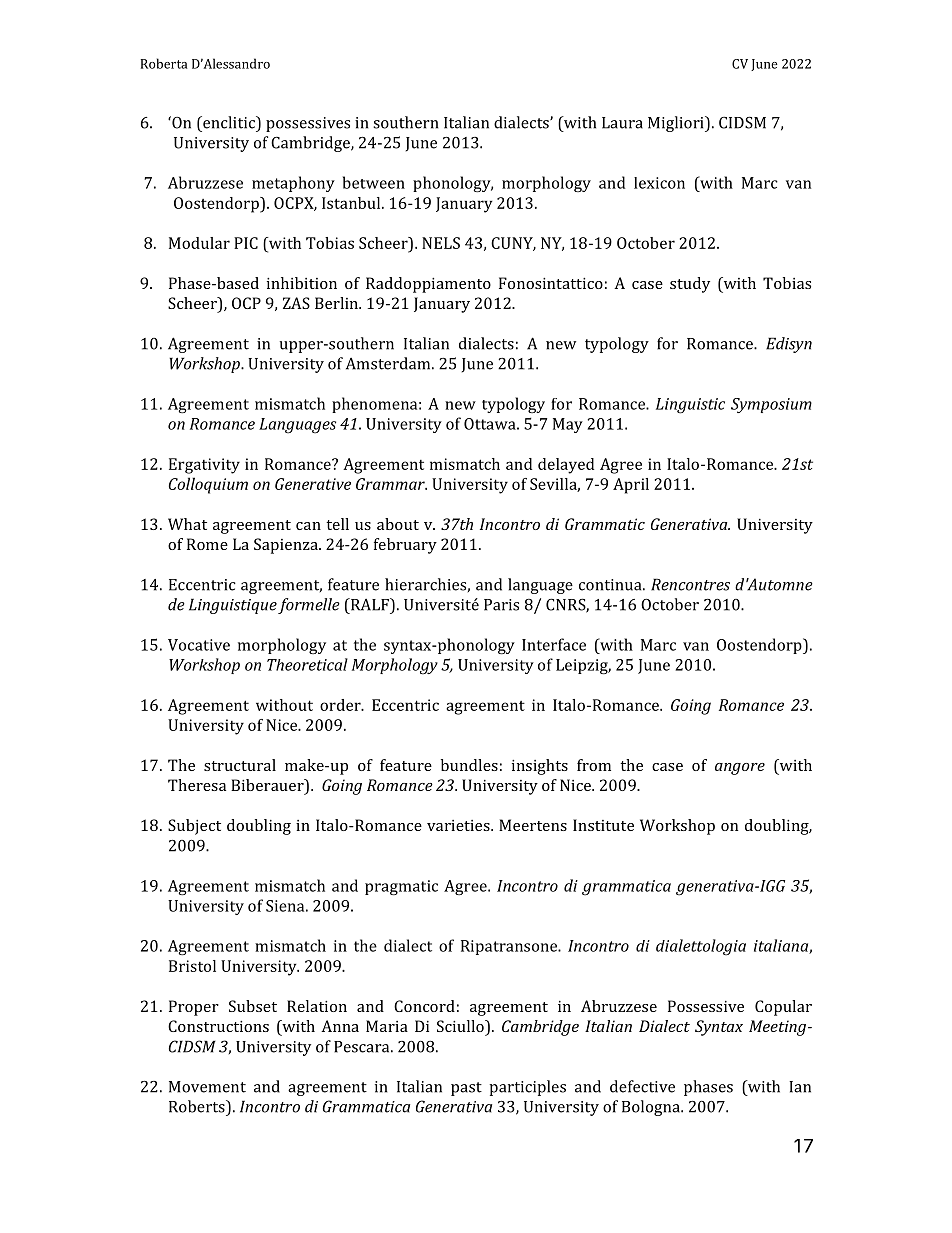 The image size is (952, 1233). I want to click on May, so click(568, 425).
